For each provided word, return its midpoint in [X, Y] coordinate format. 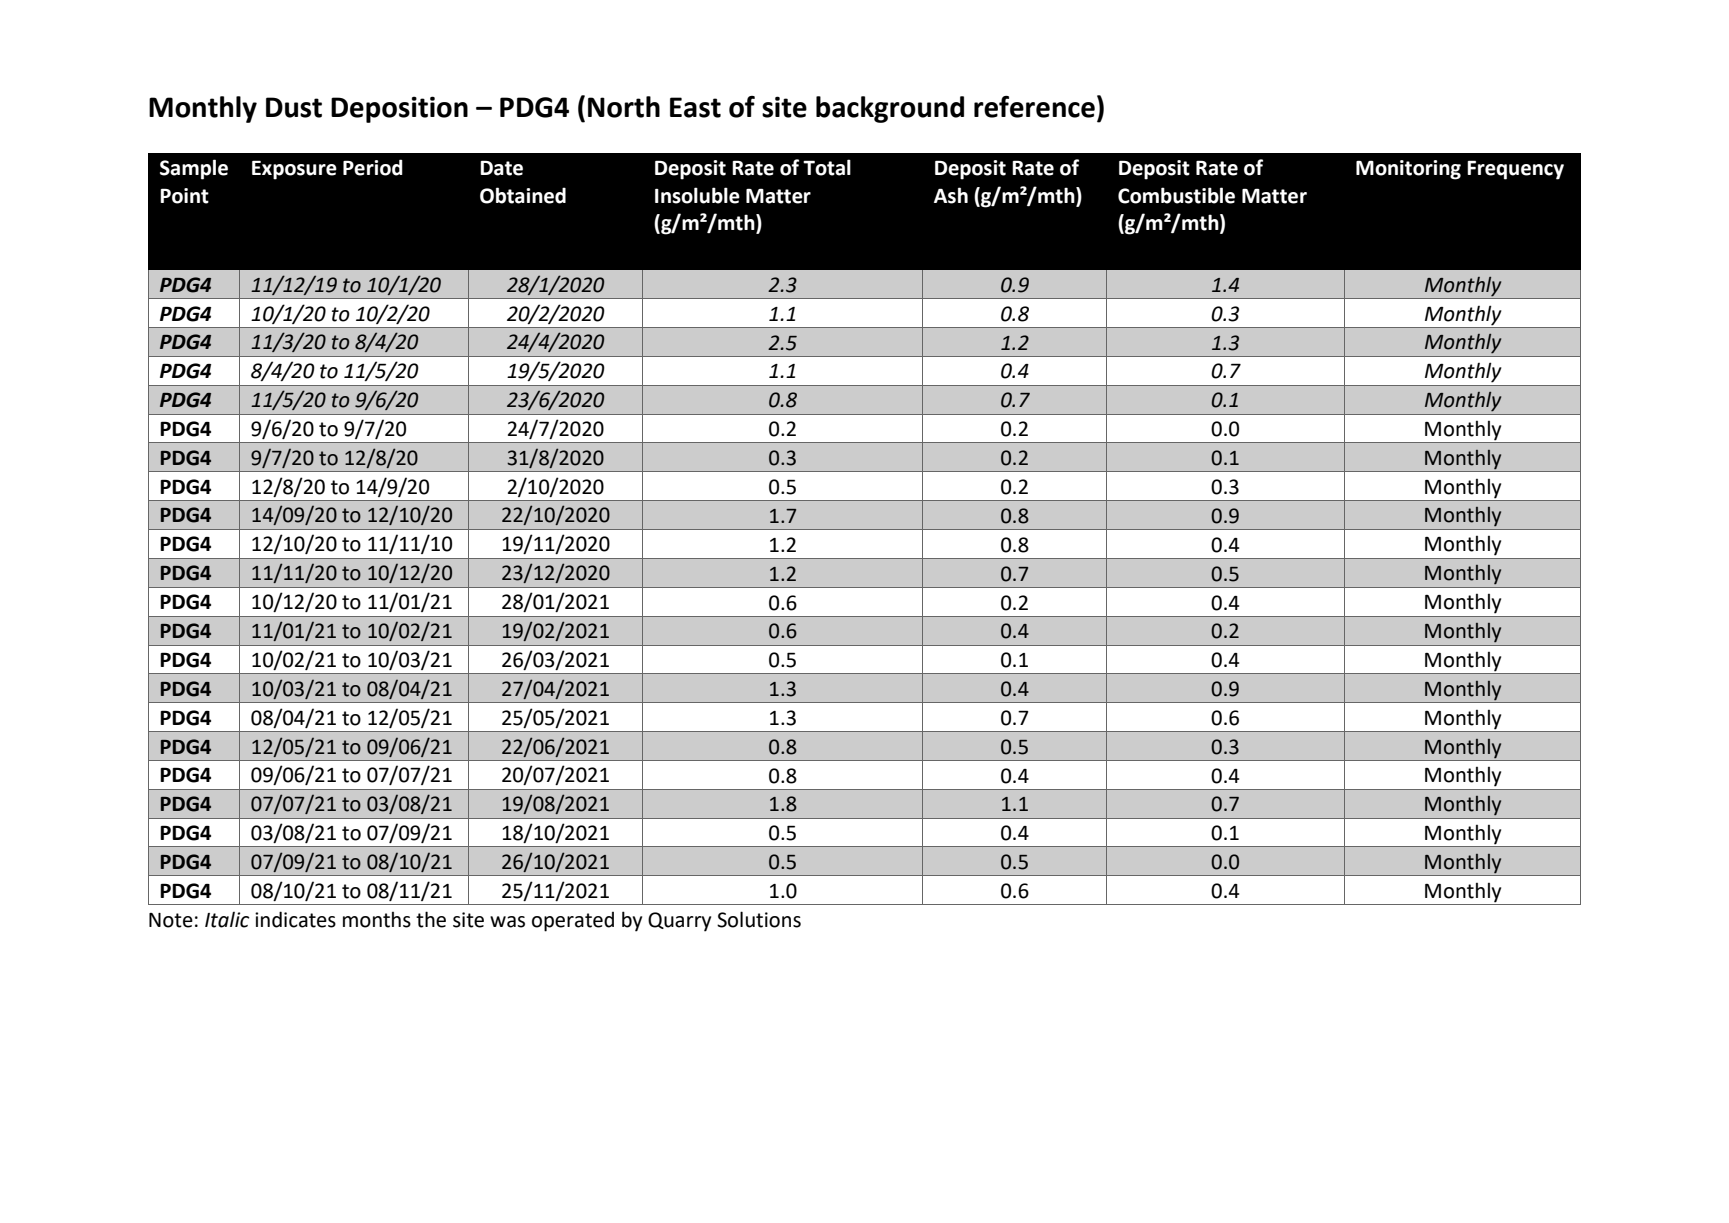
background [890, 109]
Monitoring [1408, 170]
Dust [294, 107]
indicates [295, 919]
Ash [951, 195]
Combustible [1176, 195]
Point [184, 196]
